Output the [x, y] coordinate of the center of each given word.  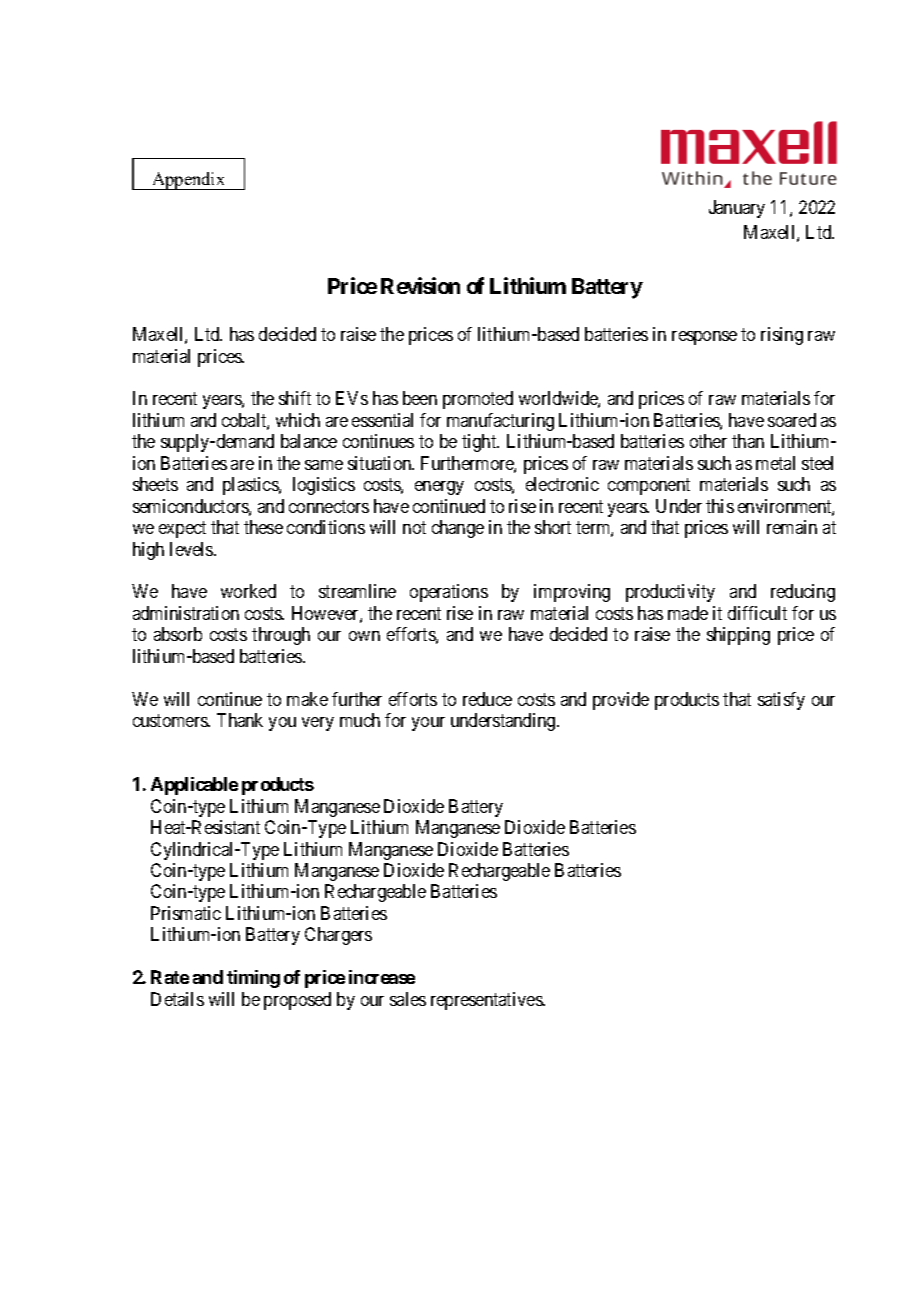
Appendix [189, 181]
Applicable [194, 786]
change [458, 529]
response [704, 338]
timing [253, 979]
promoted [478, 400]
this [720, 506]
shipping [738, 636]
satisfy [781, 701]
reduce [487, 699]
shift [295, 398]
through [281, 636]
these [263, 527]
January [737, 209]
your [428, 724]
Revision [420, 285]
